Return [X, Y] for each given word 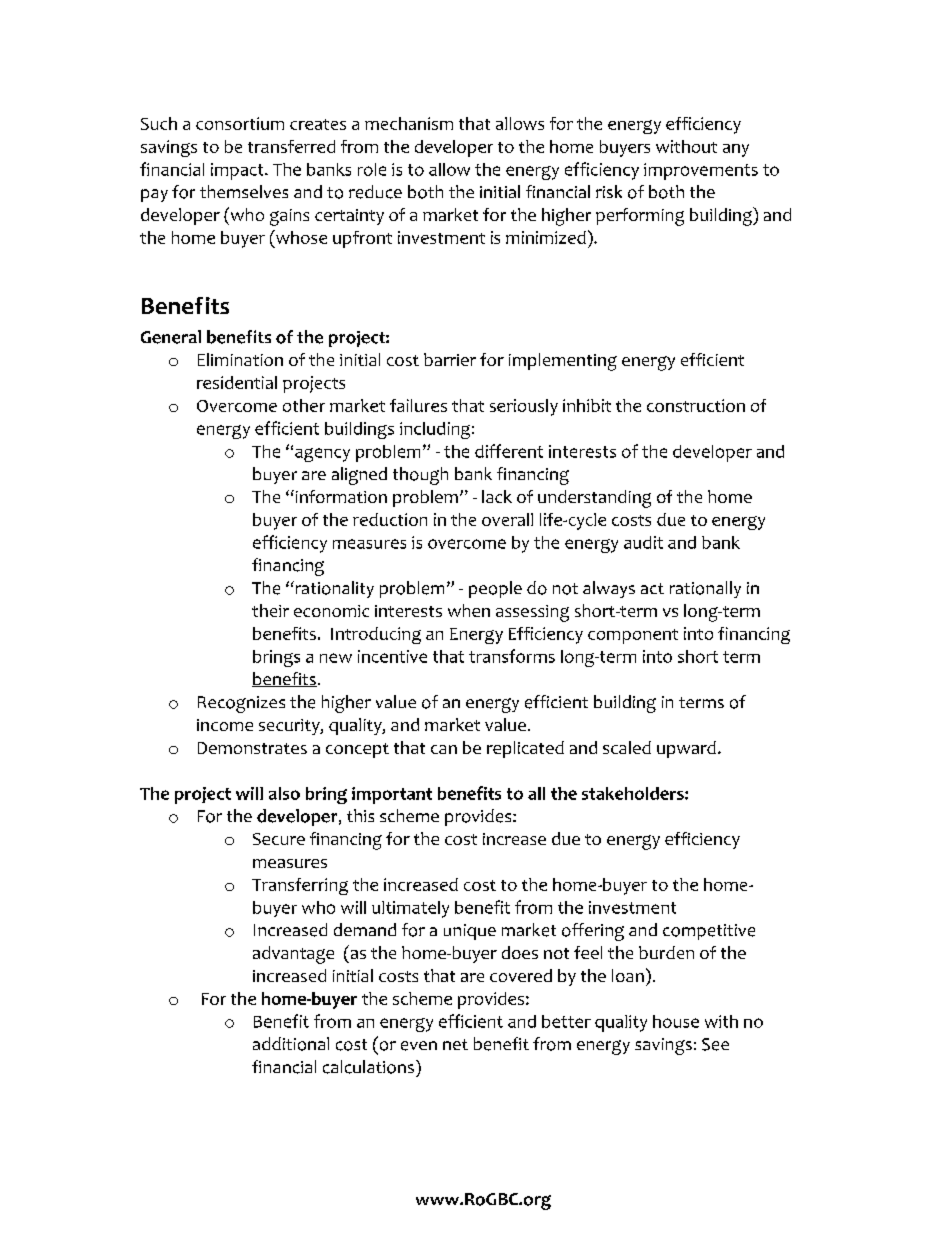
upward [686, 749]
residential [237, 382]
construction [696, 405]
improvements [701, 171]
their [270, 610]
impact [238, 171]
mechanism [409, 123]
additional [291, 1044]
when [469, 610]
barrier [450, 359]
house [676, 1021]
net [455, 1044]
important [392, 795]
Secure [279, 839]
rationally [705, 589]
